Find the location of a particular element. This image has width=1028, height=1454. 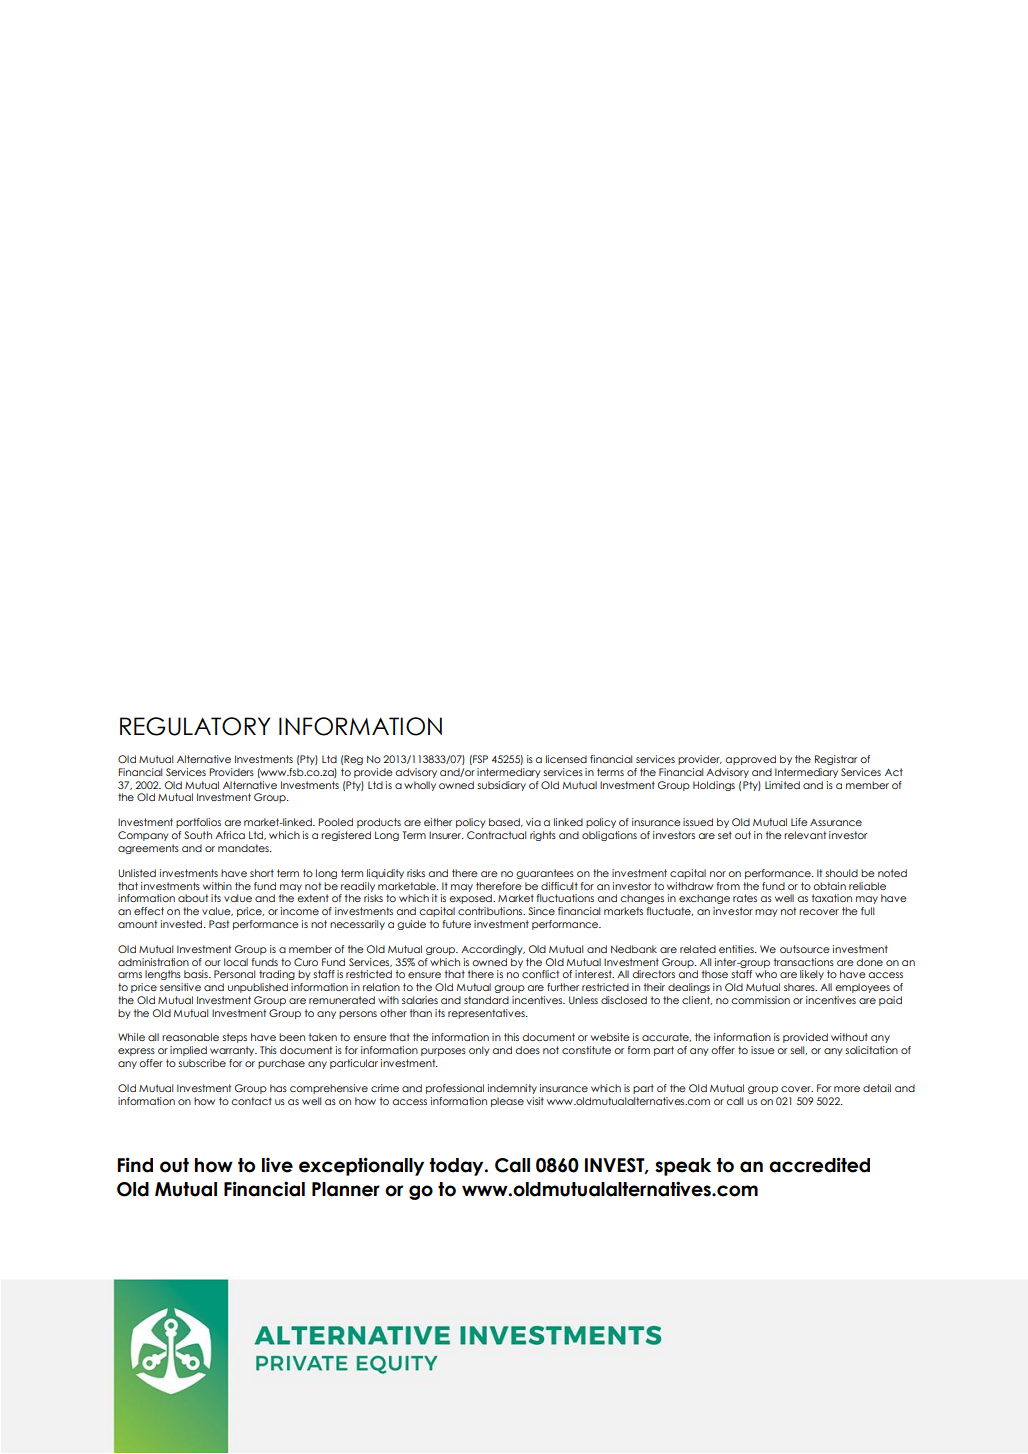

today is located at coordinates (458, 1167).
